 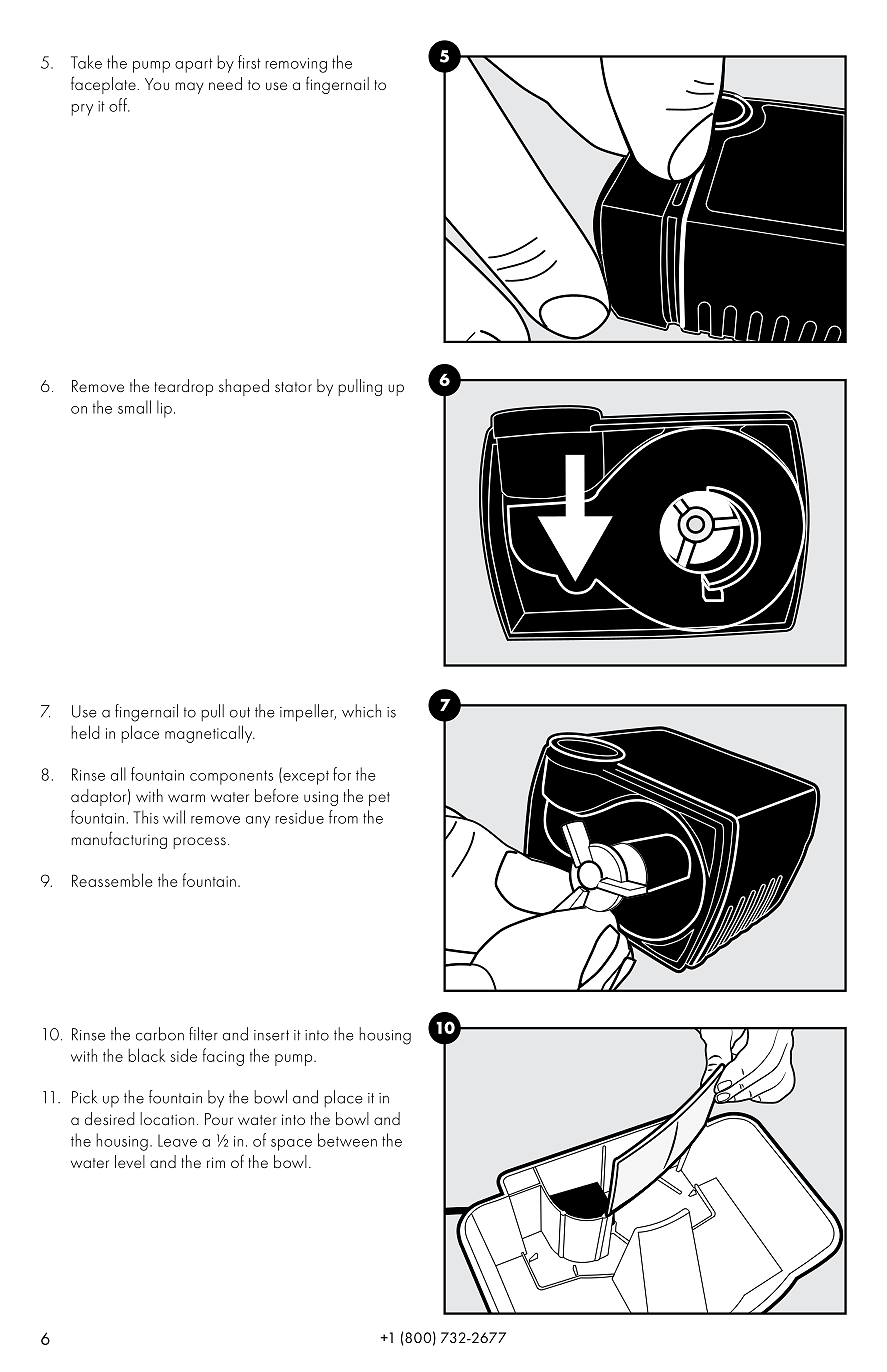 What do you see at coordinates (85, 732) in the image?
I see `held` at bounding box center [85, 732].
